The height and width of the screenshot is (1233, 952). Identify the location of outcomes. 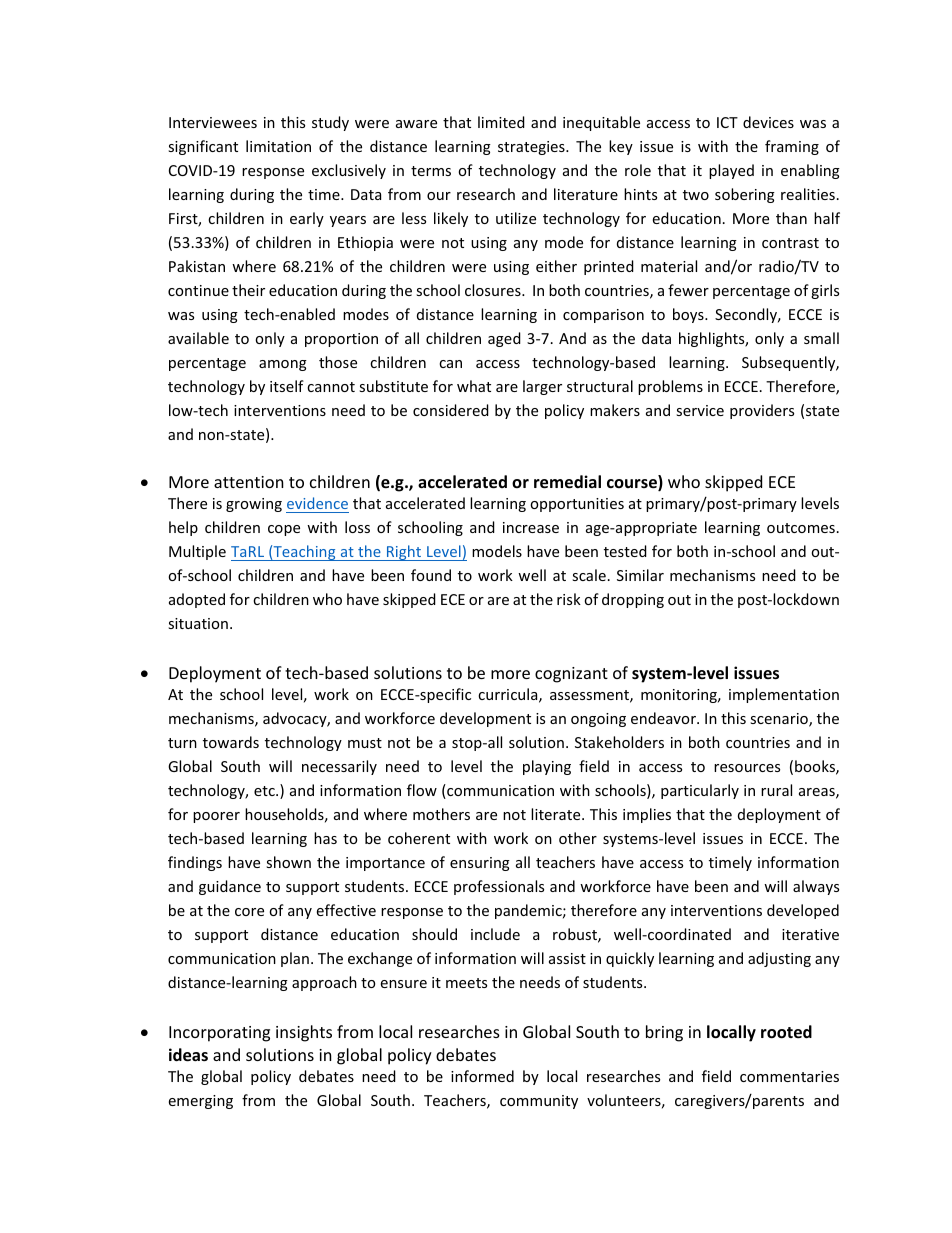
(801, 528).
